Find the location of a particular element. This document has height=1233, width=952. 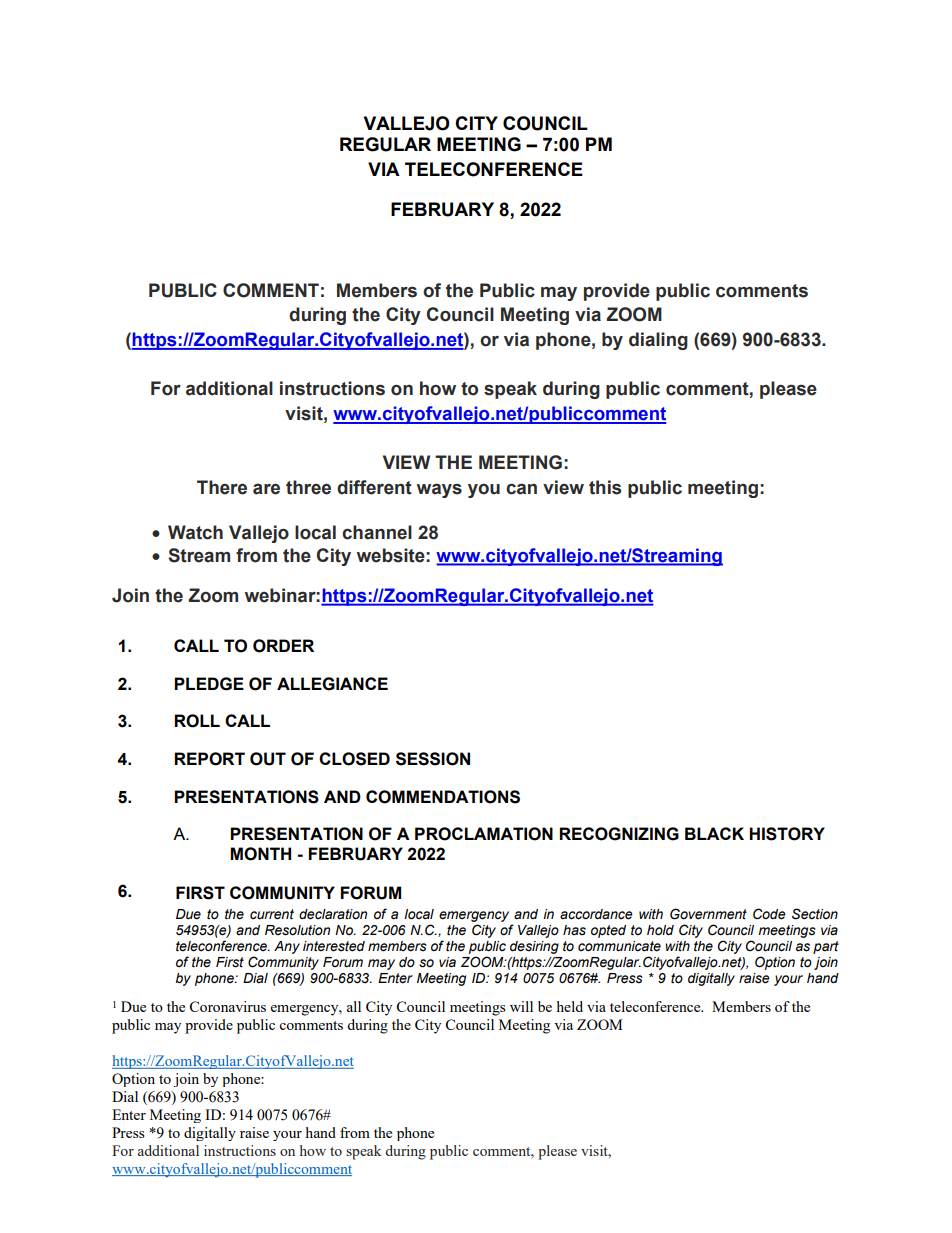

are is located at coordinates (266, 489).
